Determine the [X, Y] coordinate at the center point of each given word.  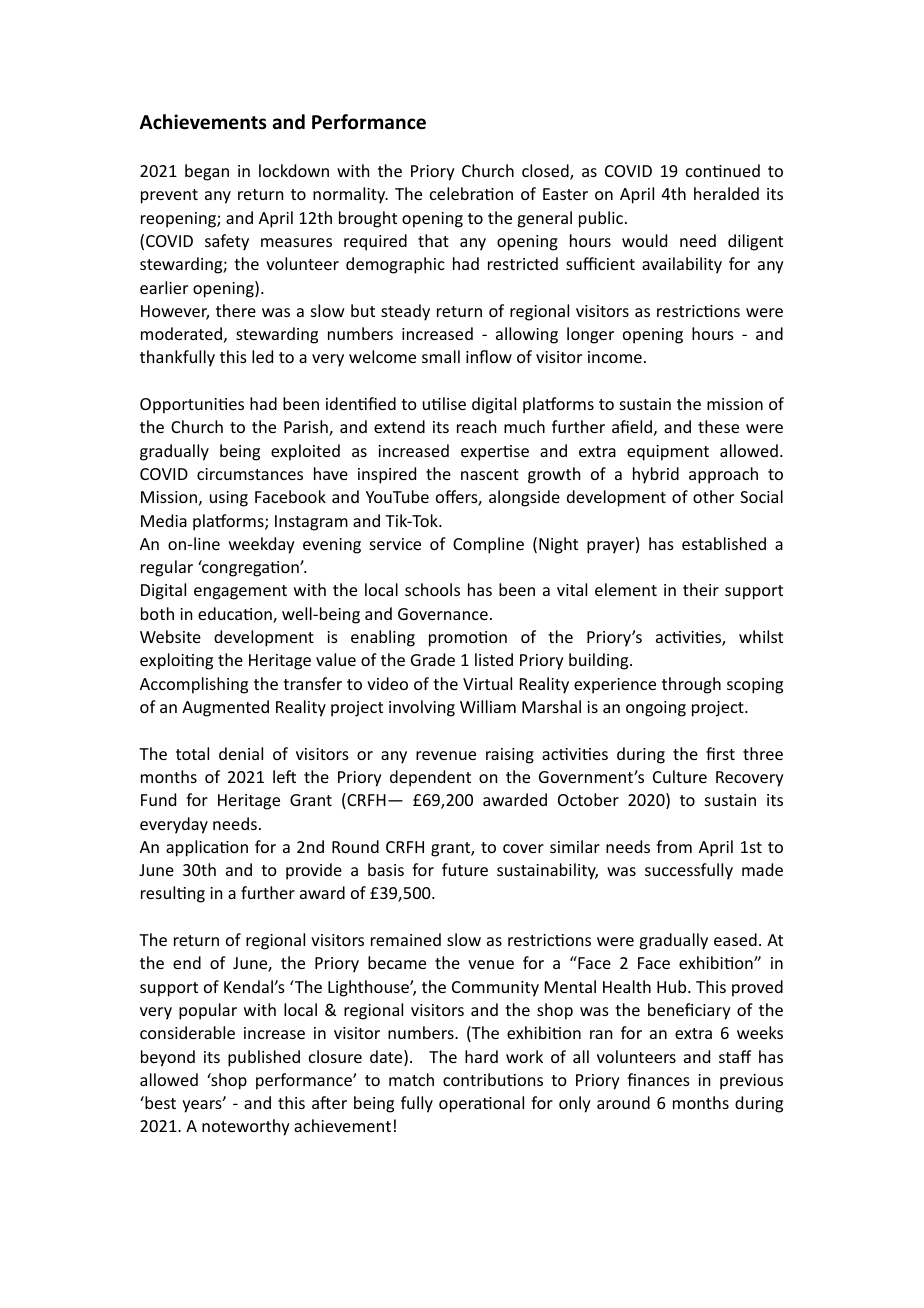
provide [314, 871]
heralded [726, 193]
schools [432, 589]
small [441, 356]
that [433, 240]
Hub [673, 986]
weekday [262, 545]
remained [406, 939]
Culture [680, 776]
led [262, 356]
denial [241, 753]
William [488, 706]
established [724, 543]
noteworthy [246, 1127]
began [207, 172]
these [718, 426]
